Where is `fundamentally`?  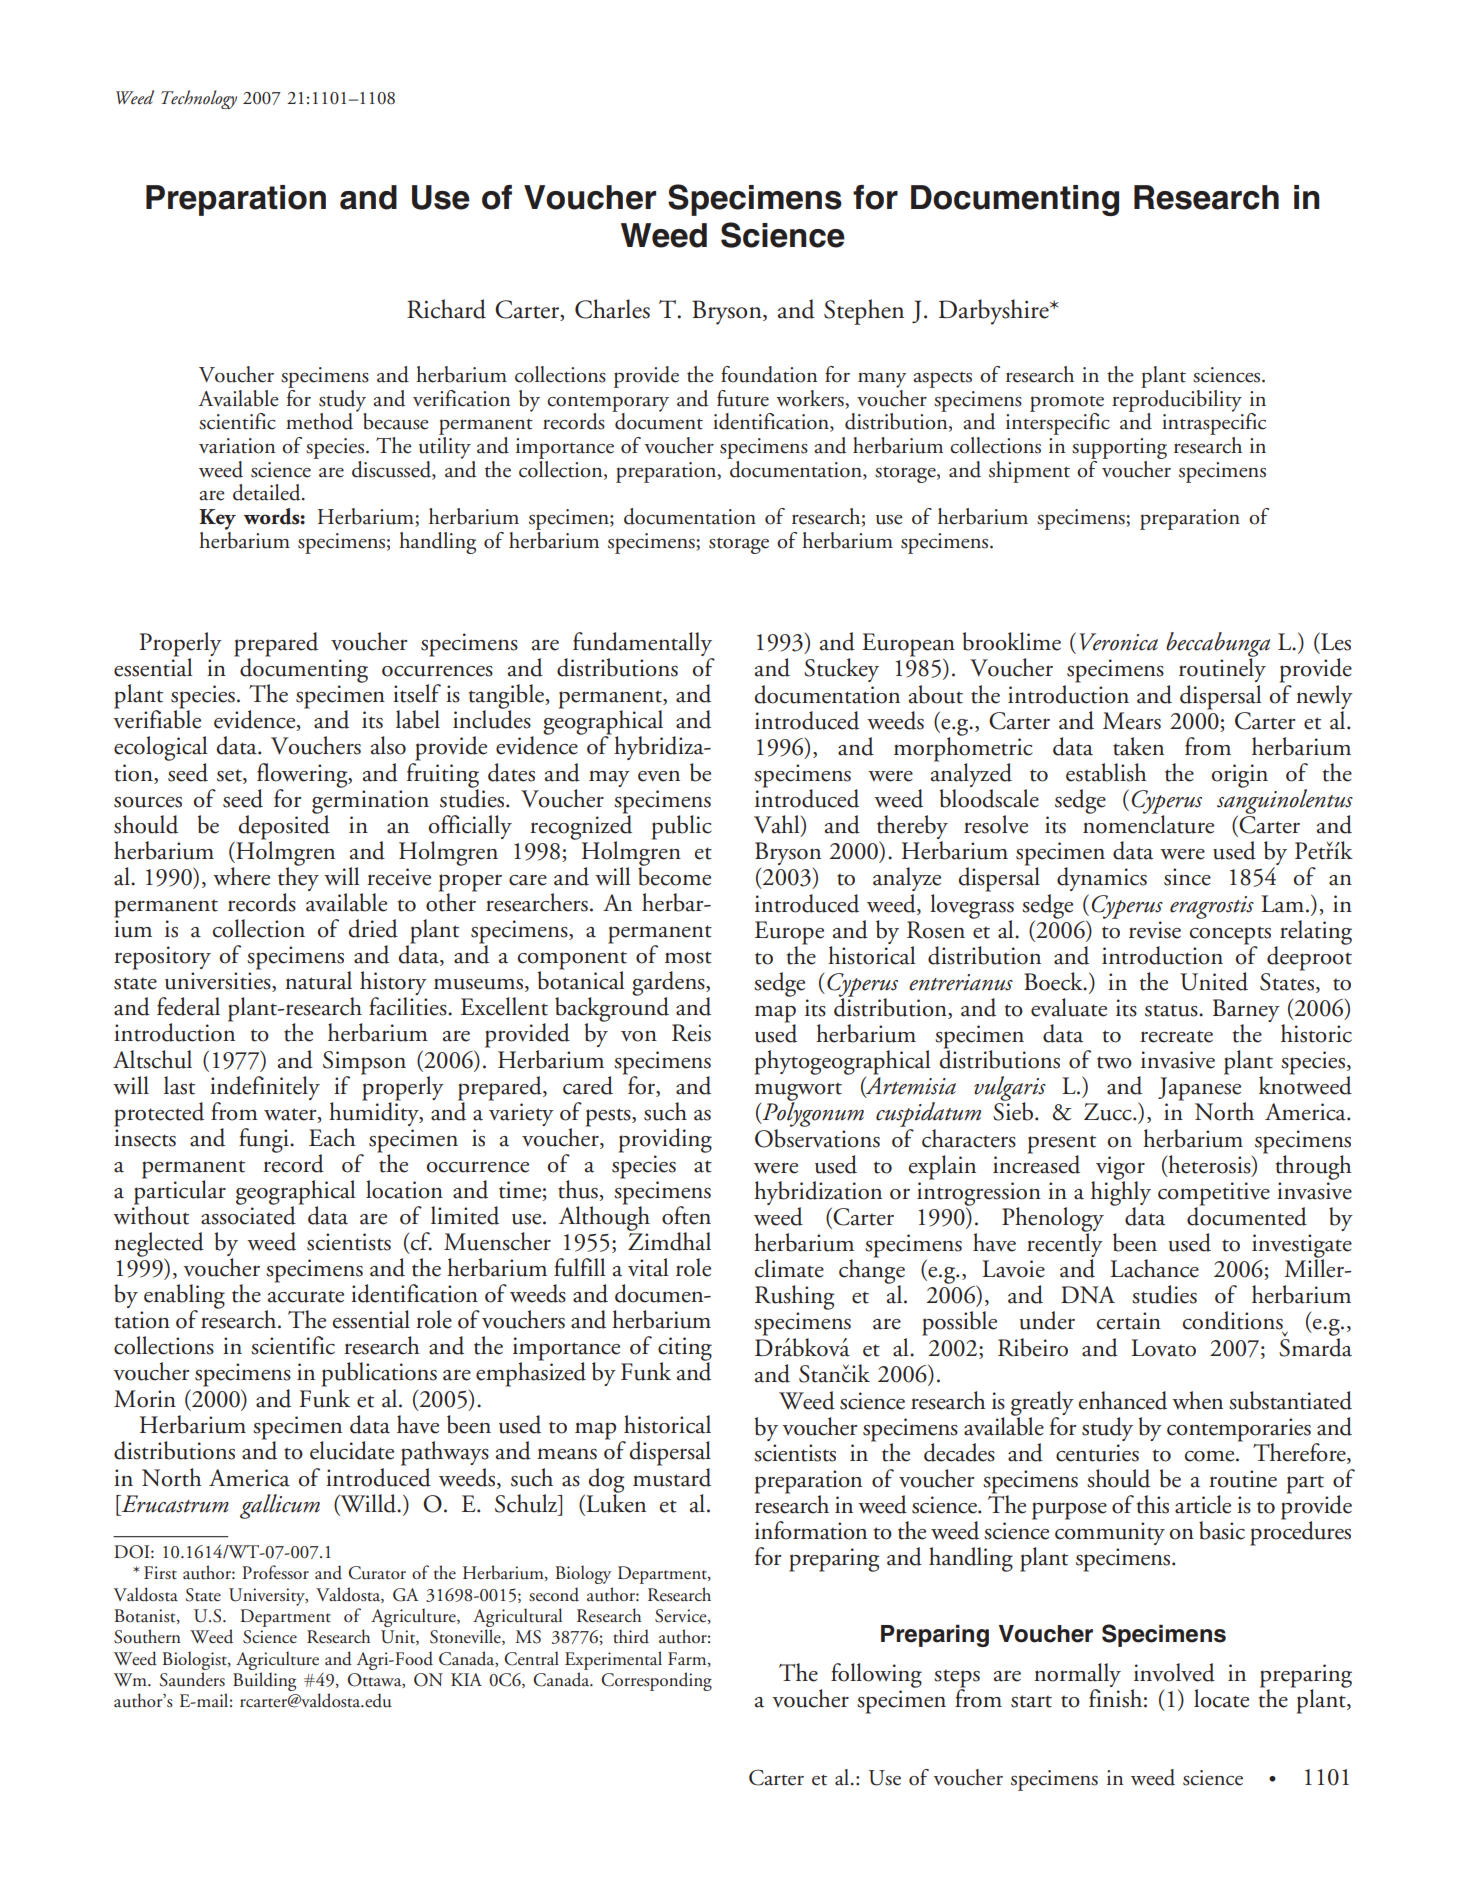
fundamentally is located at coordinates (643, 645).
